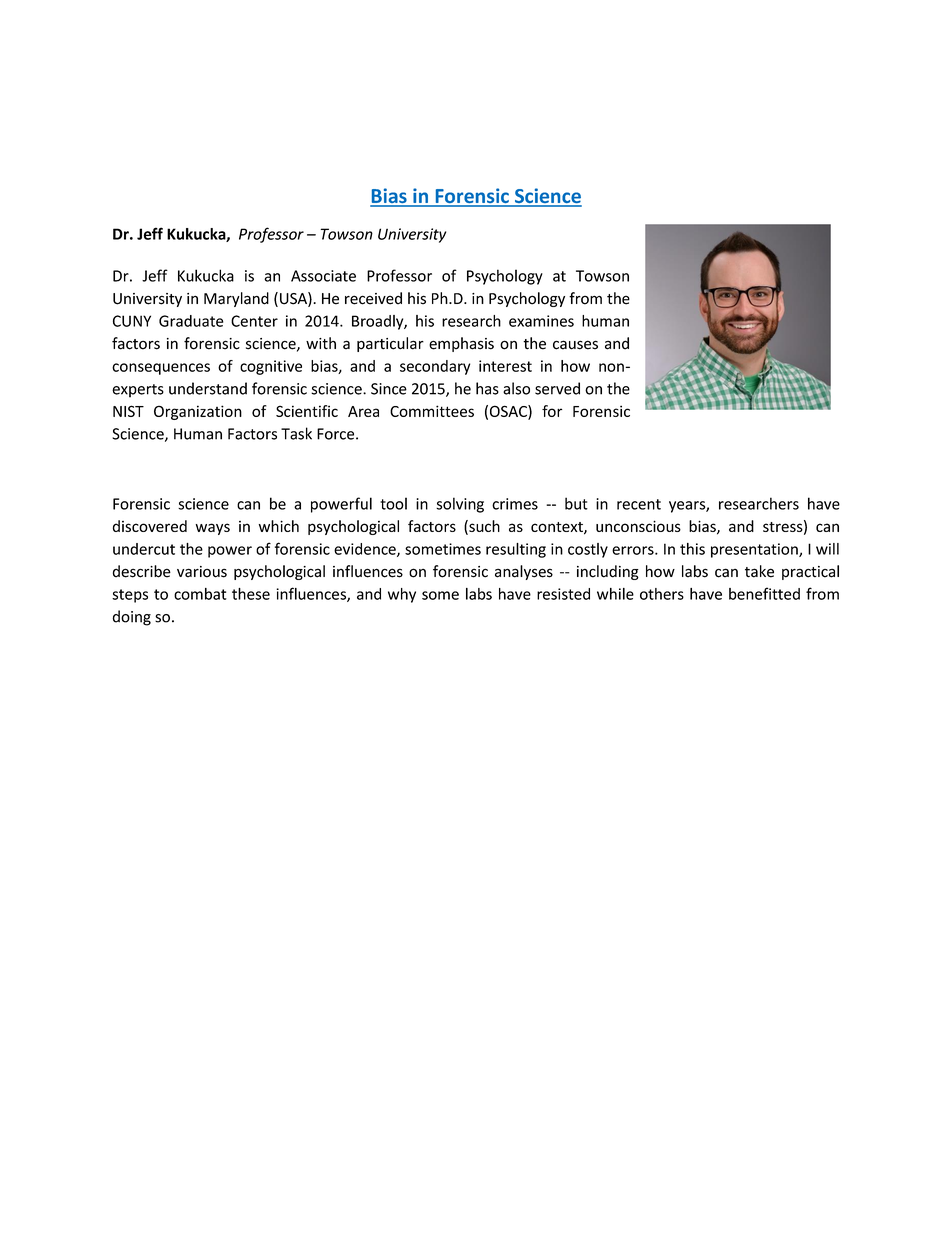  What do you see at coordinates (236, 299) in the screenshot?
I see `Maryland` at bounding box center [236, 299].
